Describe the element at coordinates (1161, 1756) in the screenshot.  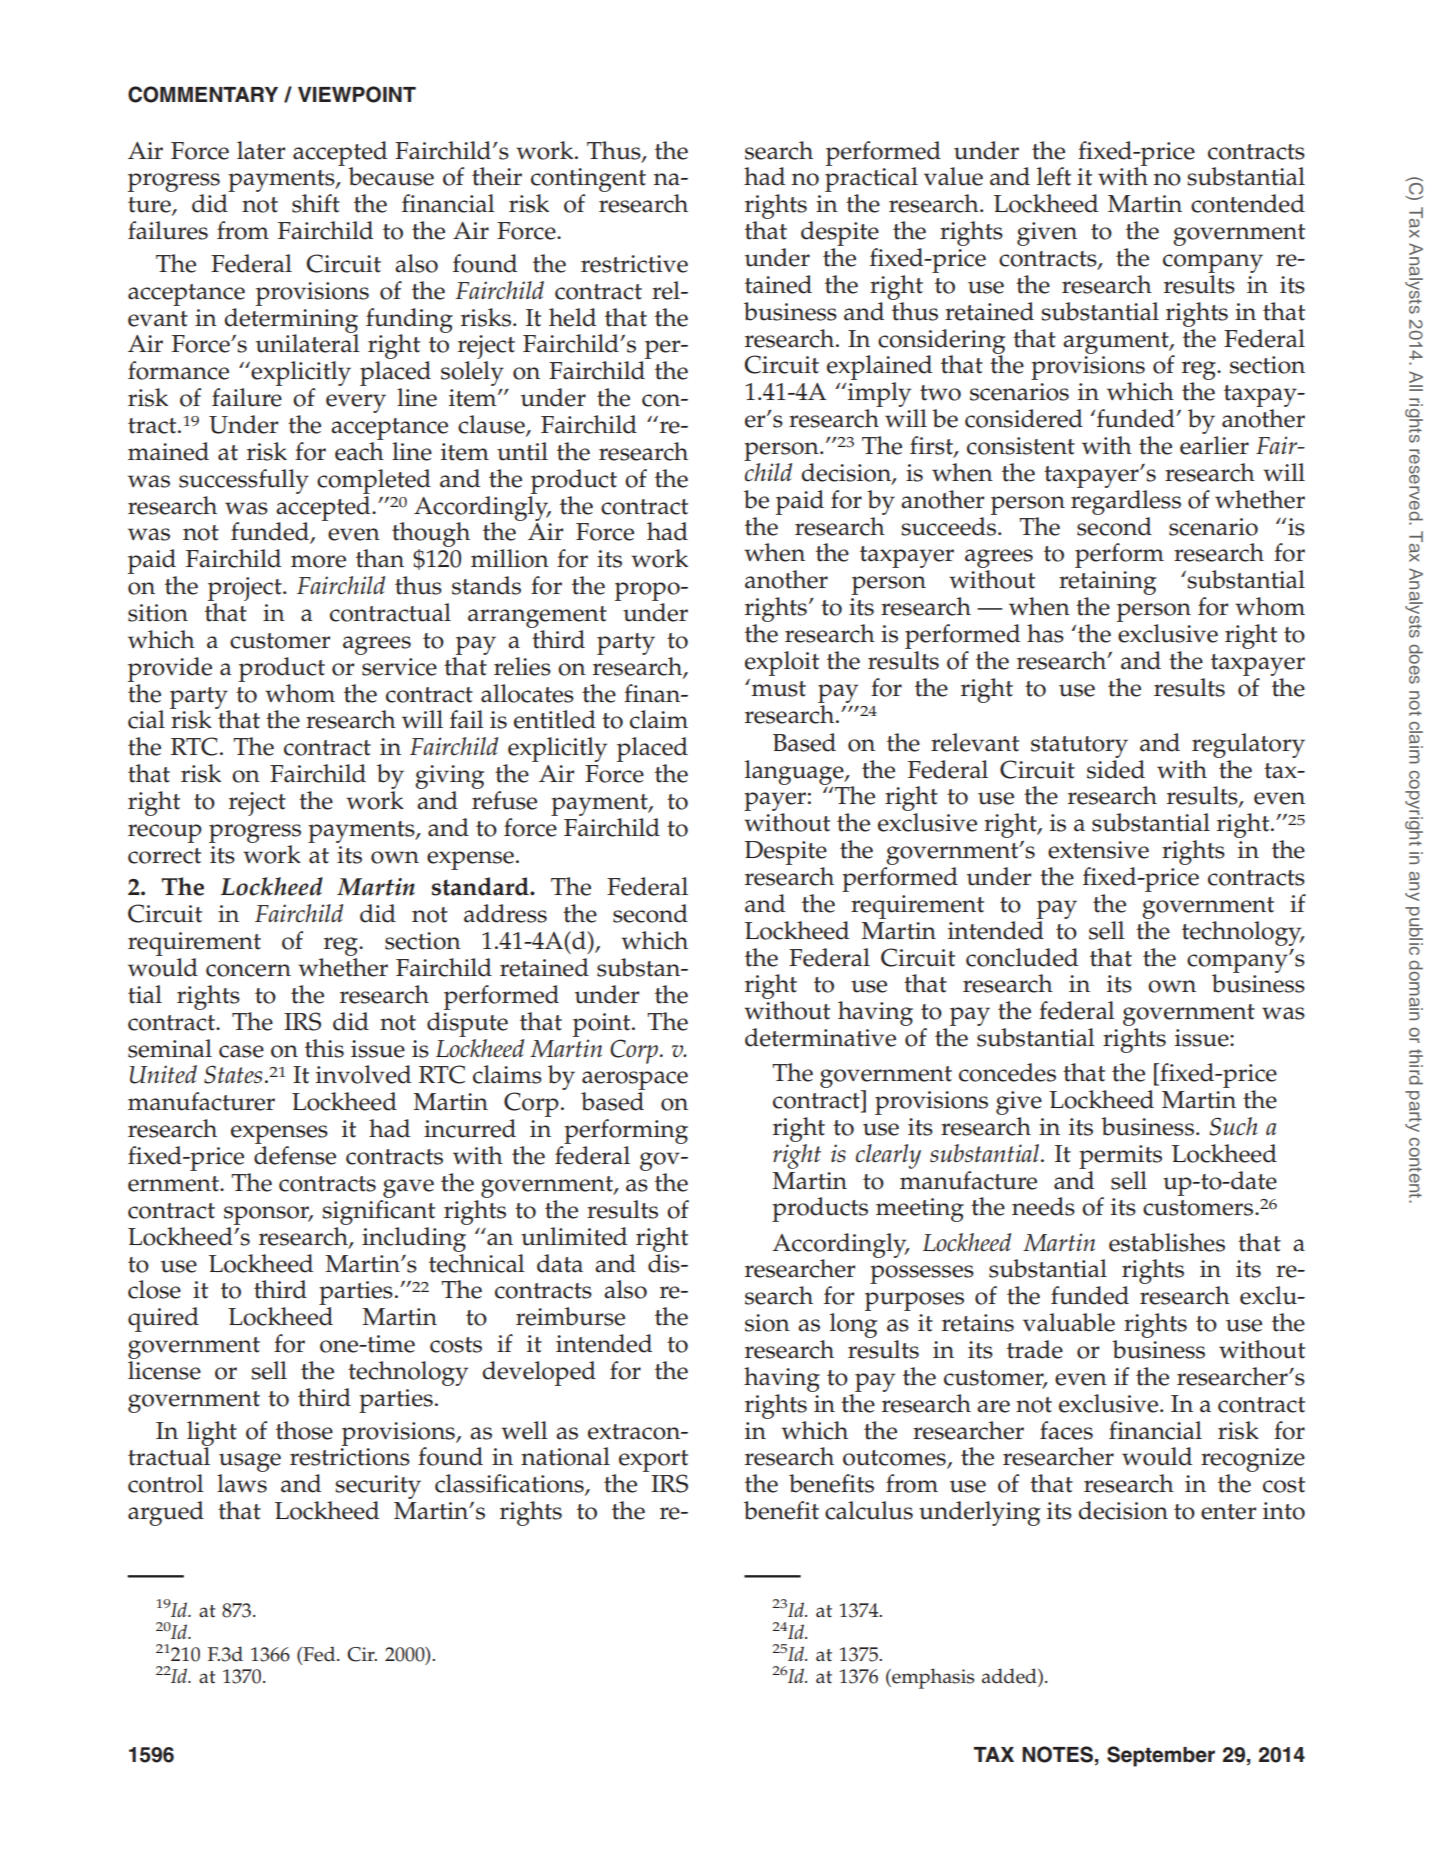
I see `September` at that location.
